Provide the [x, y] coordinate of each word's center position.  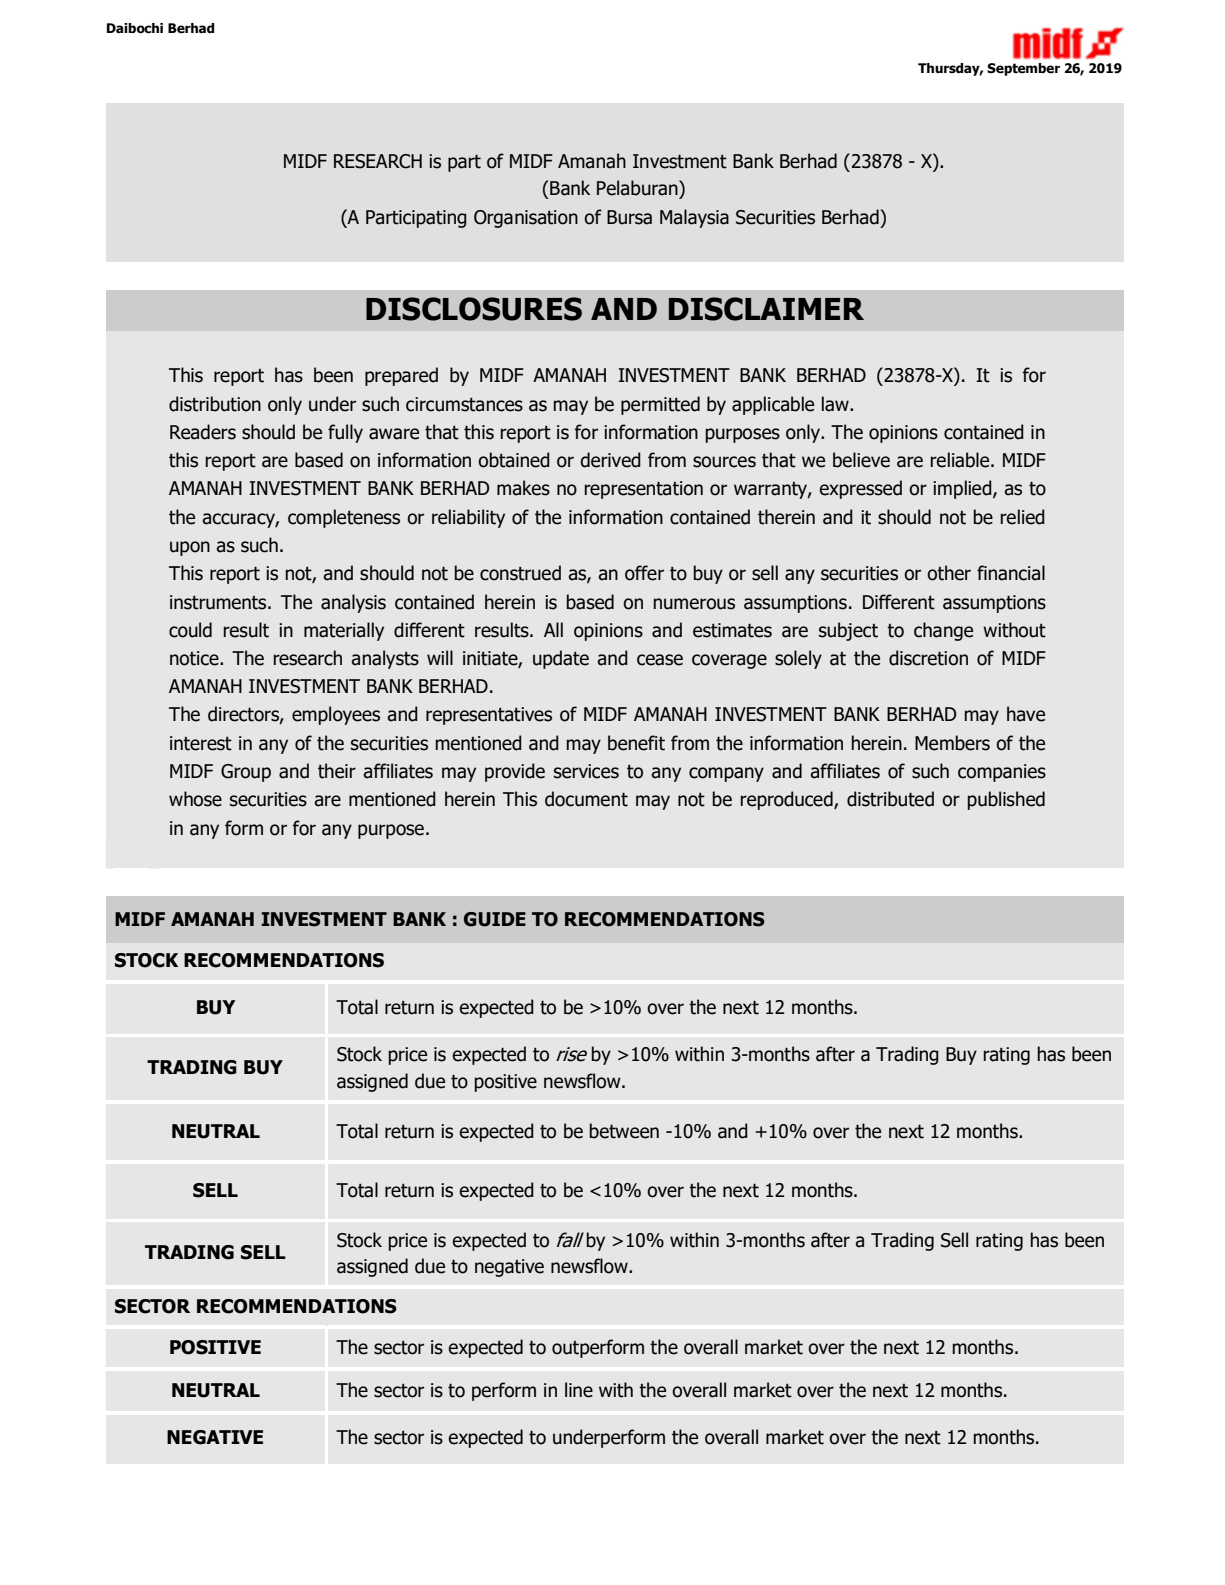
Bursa [629, 217]
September [1023, 69]
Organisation [526, 219]
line [579, 1390]
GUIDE [495, 919]
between [624, 1131]
